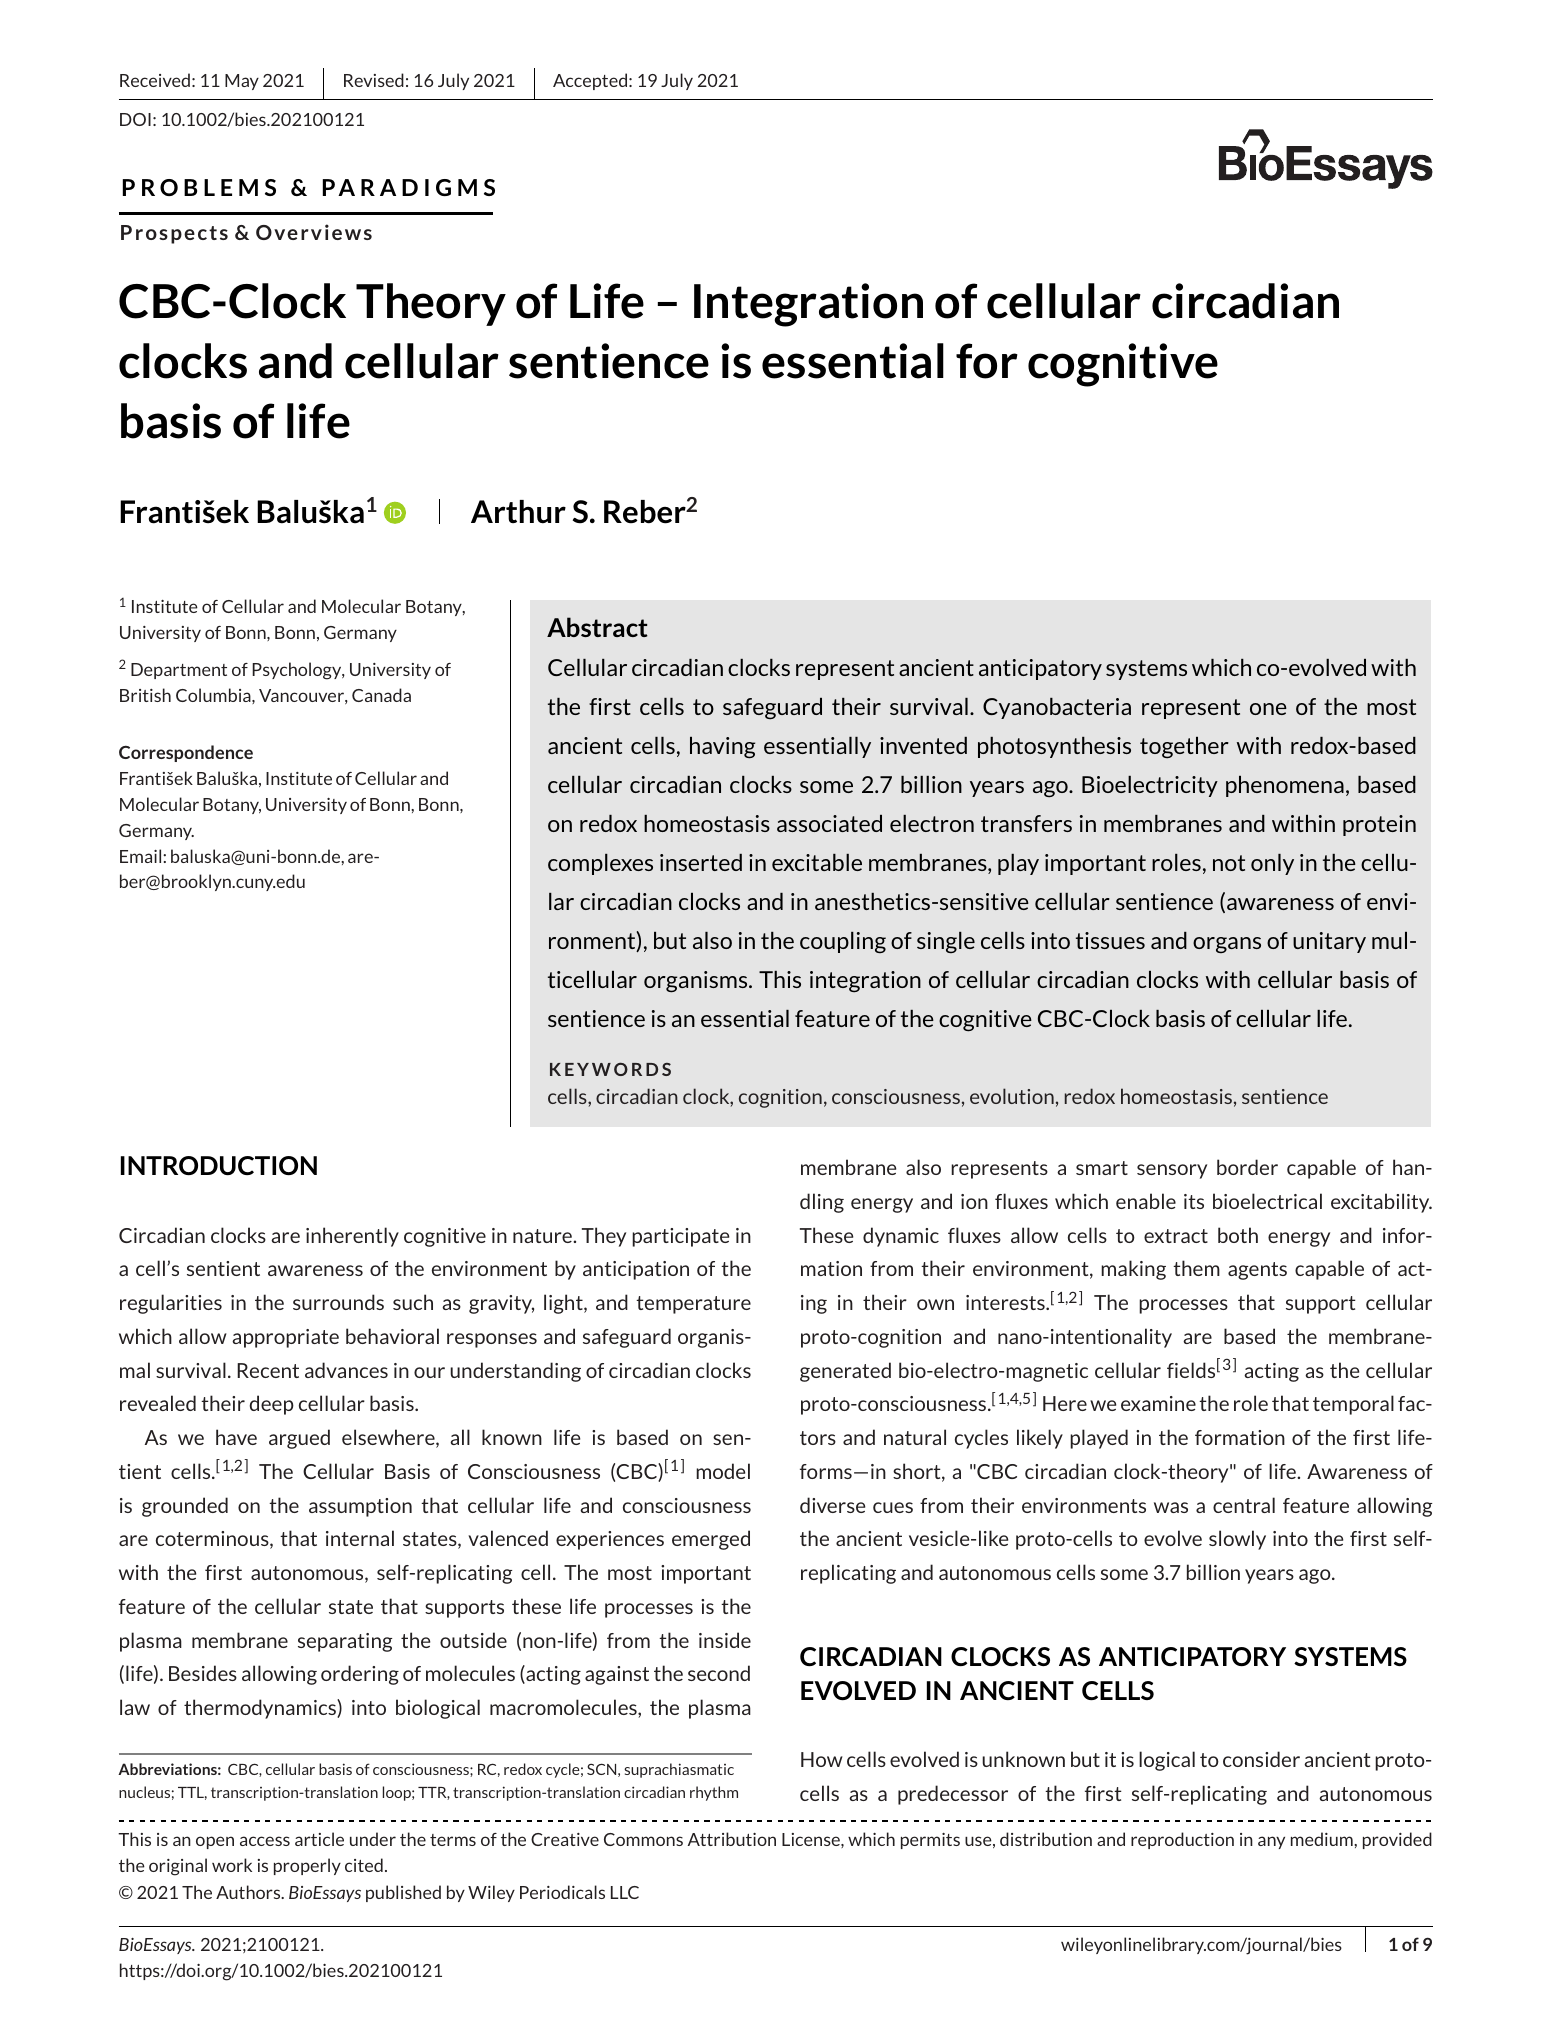 The height and width of the screenshot is (2039, 1552). Describe the element at coordinates (1158, 1403) in the screenshot. I see `examine` at that location.
